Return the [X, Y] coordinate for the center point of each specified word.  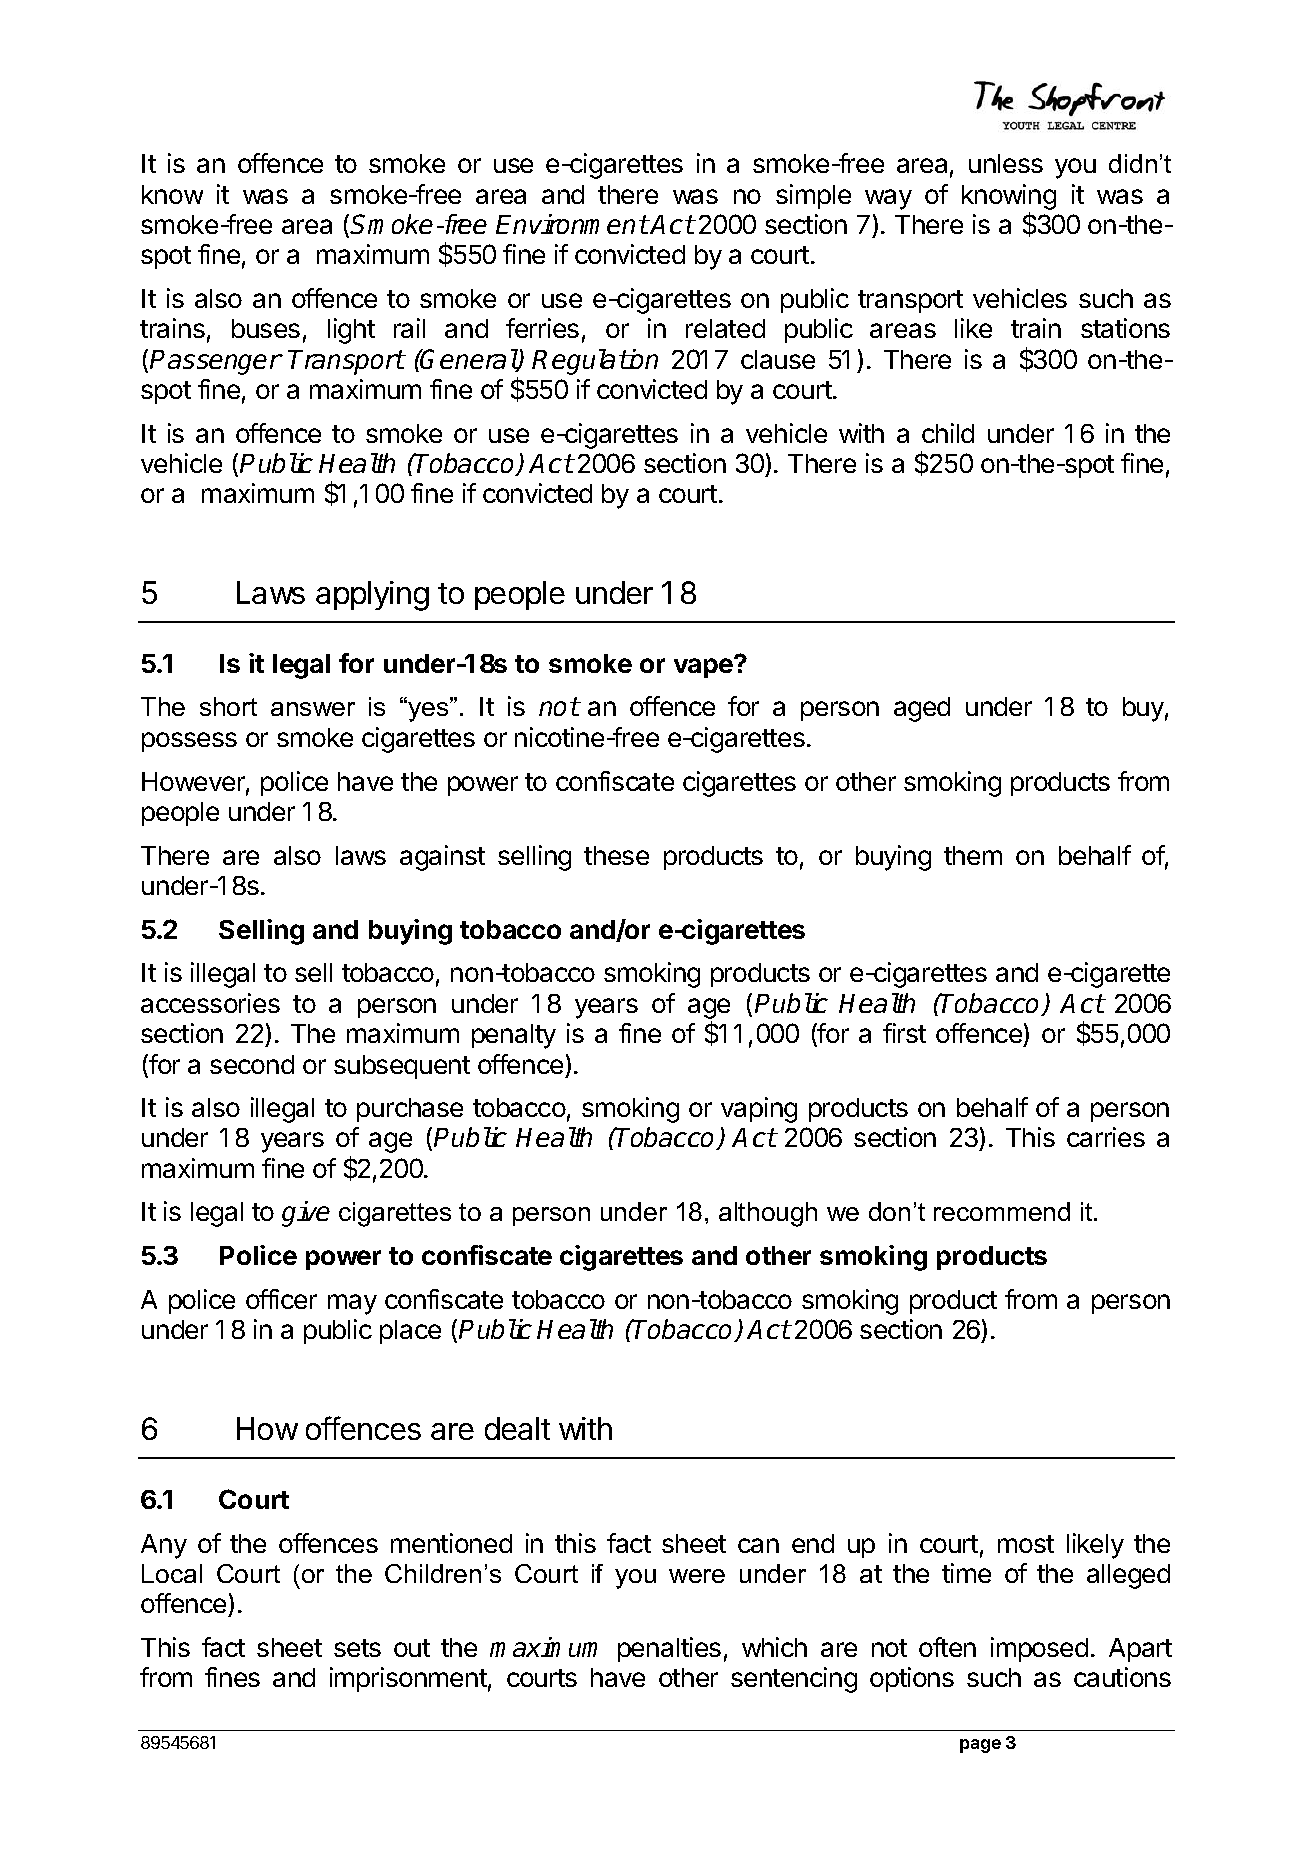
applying [372, 596]
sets [357, 1648]
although [768, 1214]
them [973, 855]
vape [704, 667]
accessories [210, 1003]
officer [281, 1299]
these [616, 855]
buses [266, 328]
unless [1006, 163]
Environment [572, 224]
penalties [669, 1649]
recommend [1002, 1211]
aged [922, 709]
